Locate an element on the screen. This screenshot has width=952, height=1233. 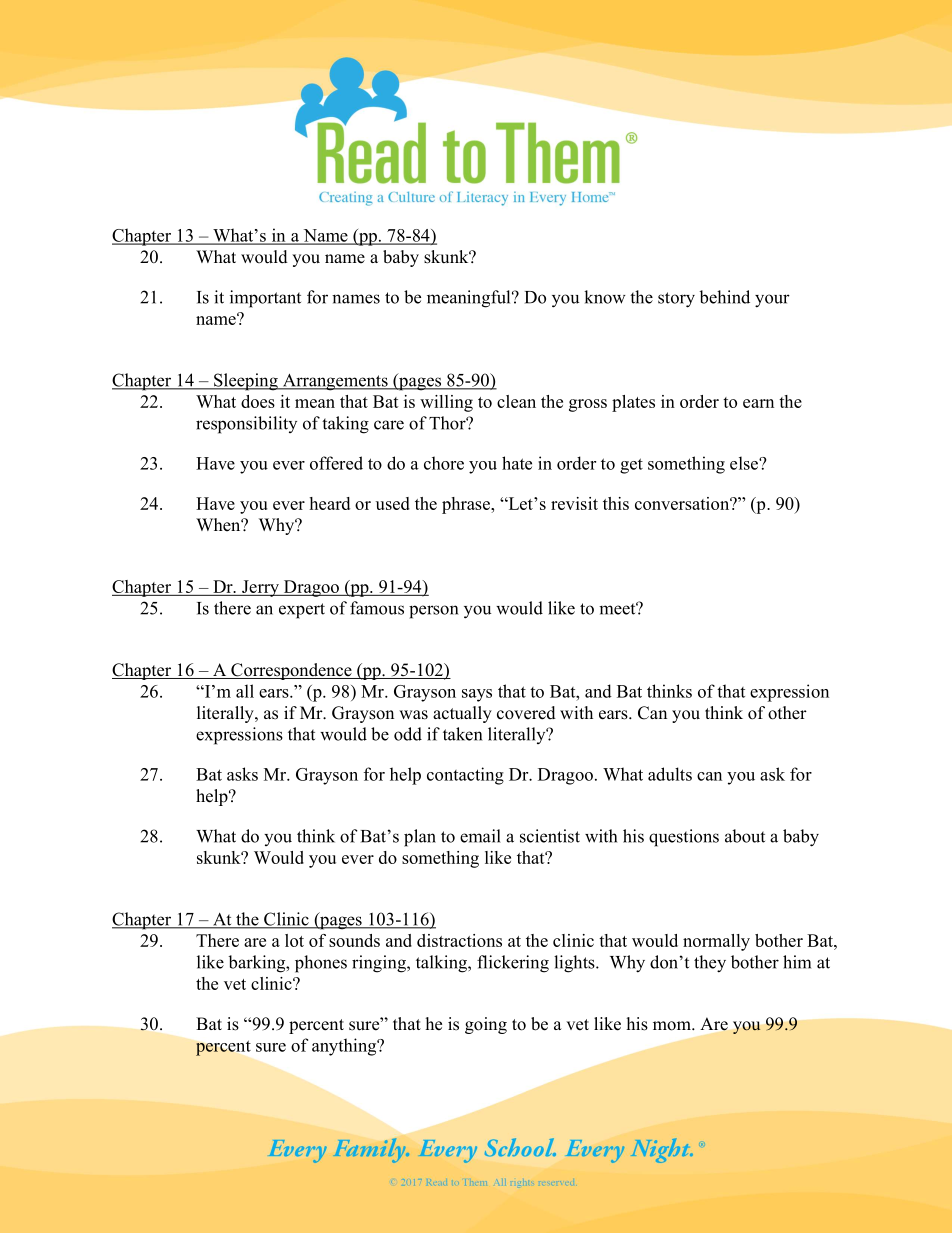
important is located at coordinates (265, 299).
